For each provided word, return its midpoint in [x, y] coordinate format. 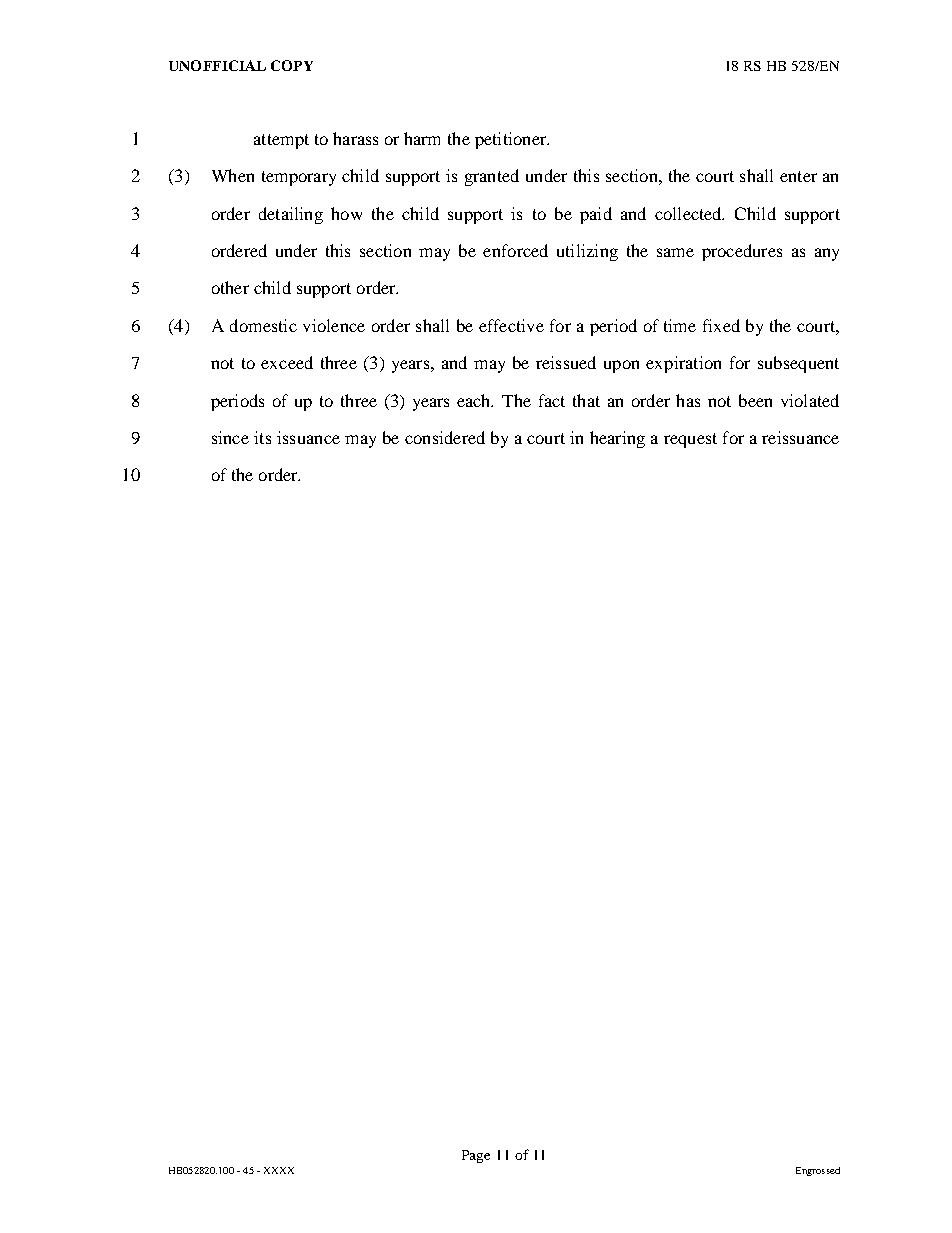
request [690, 440]
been [755, 400]
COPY [292, 65]
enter [798, 176]
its [262, 437]
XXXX [279, 1170]
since [230, 437]
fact [552, 400]
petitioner [512, 140]
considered [445, 437]
